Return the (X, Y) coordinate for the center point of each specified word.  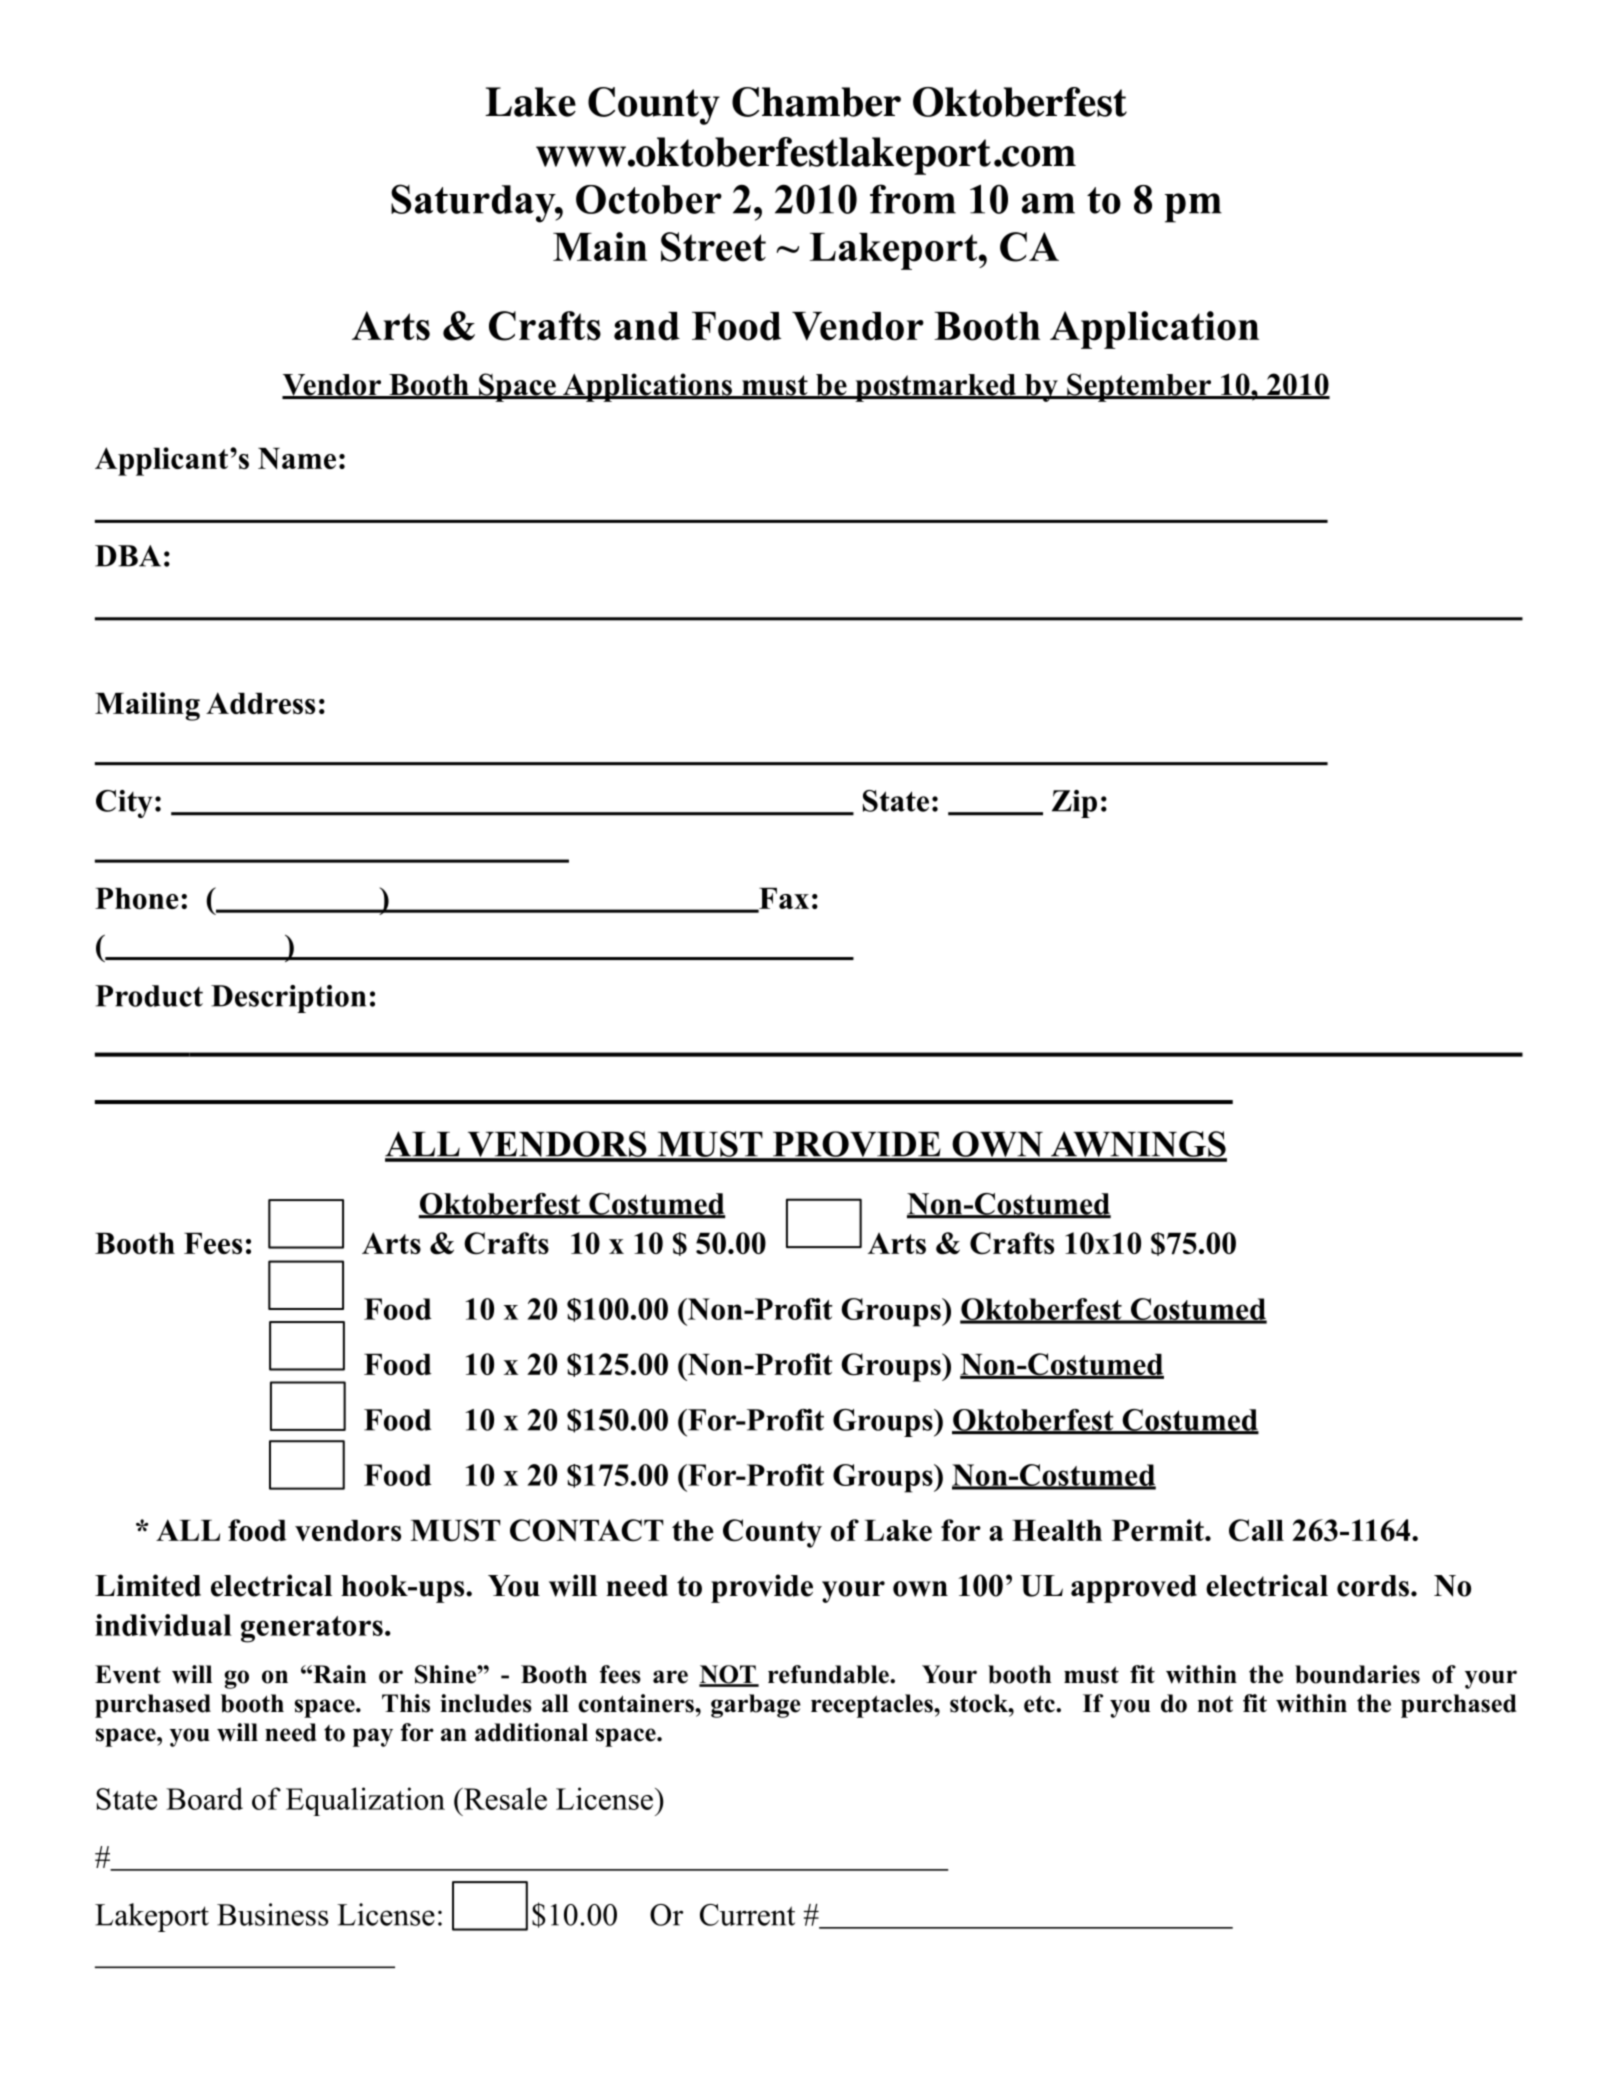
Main (600, 246)
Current (747, 1915)
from (913, 199)
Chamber (816, 102)
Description (288, 999)
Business (272, 1914)
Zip (1074, 804)
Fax (783, 899)
